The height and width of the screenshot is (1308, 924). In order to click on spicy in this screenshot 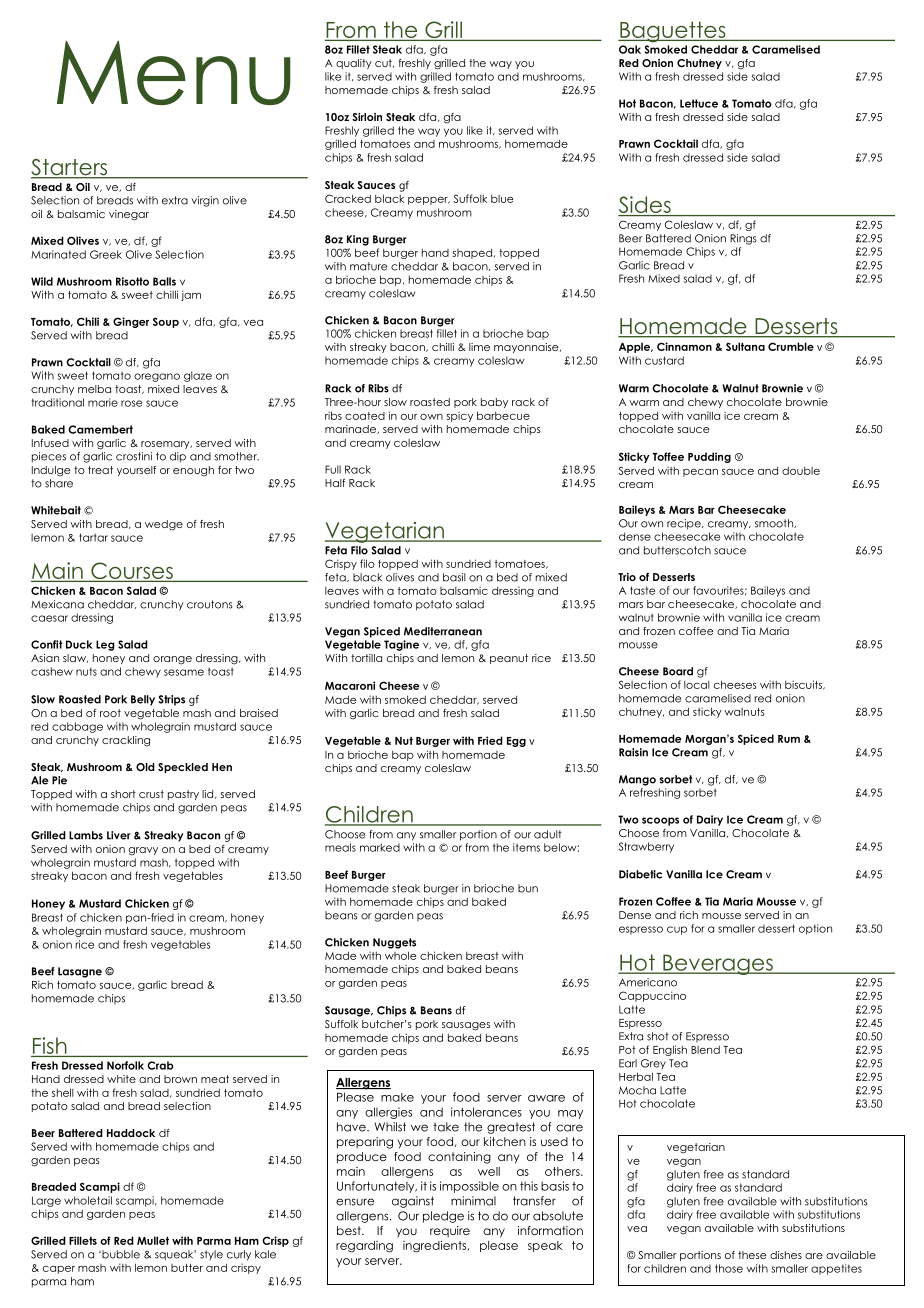, I will do `click(460, 416)`.
